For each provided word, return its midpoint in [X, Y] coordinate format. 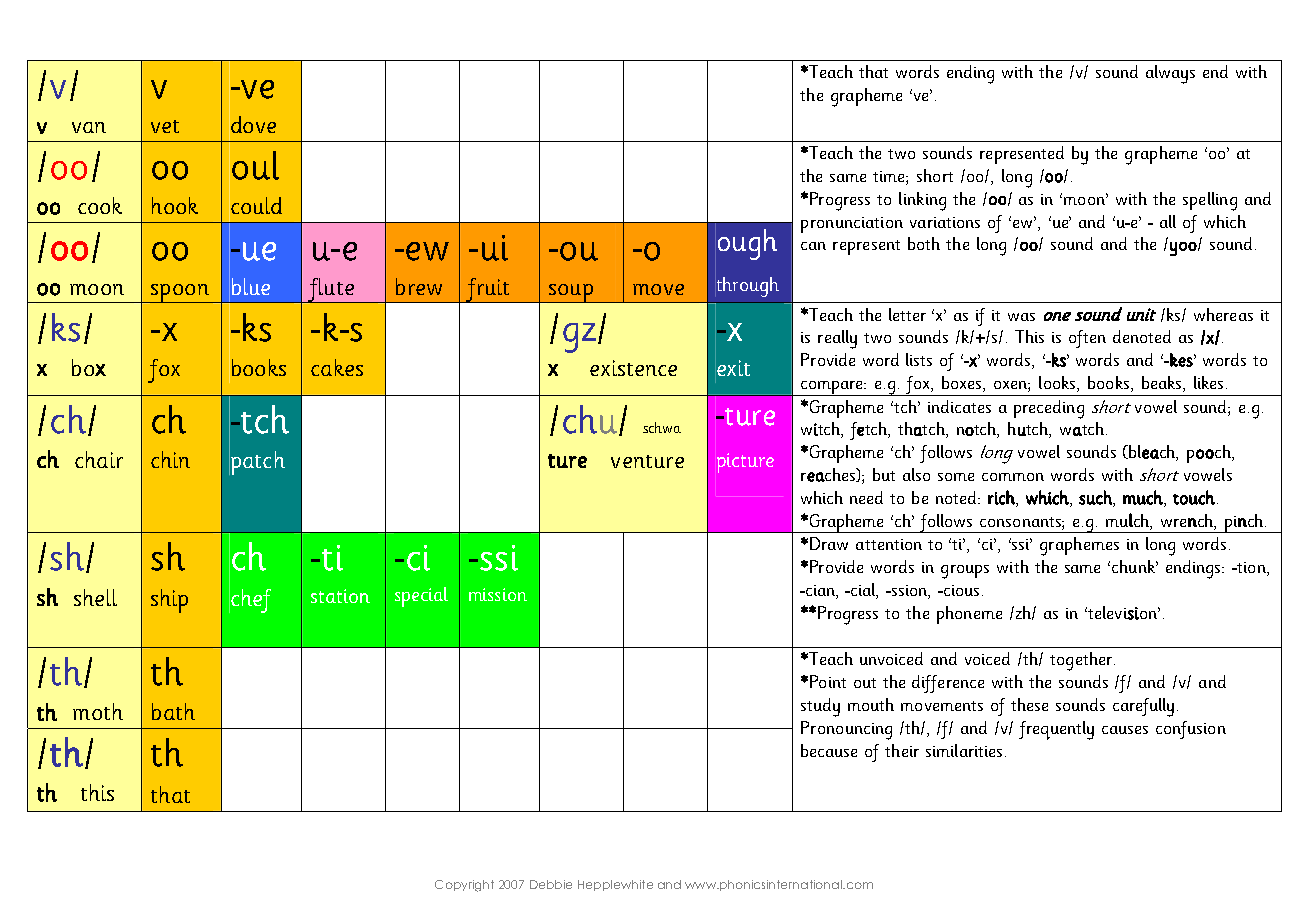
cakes [337, 367]
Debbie [551, 884]
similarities [964, 750]
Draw [829, 543]
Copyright [464, 886]
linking [922, 201]
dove [253, 124]
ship [169, 601]
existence [633, 368]
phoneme [969, 615]
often [1087, 339]
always [1170, 74]
